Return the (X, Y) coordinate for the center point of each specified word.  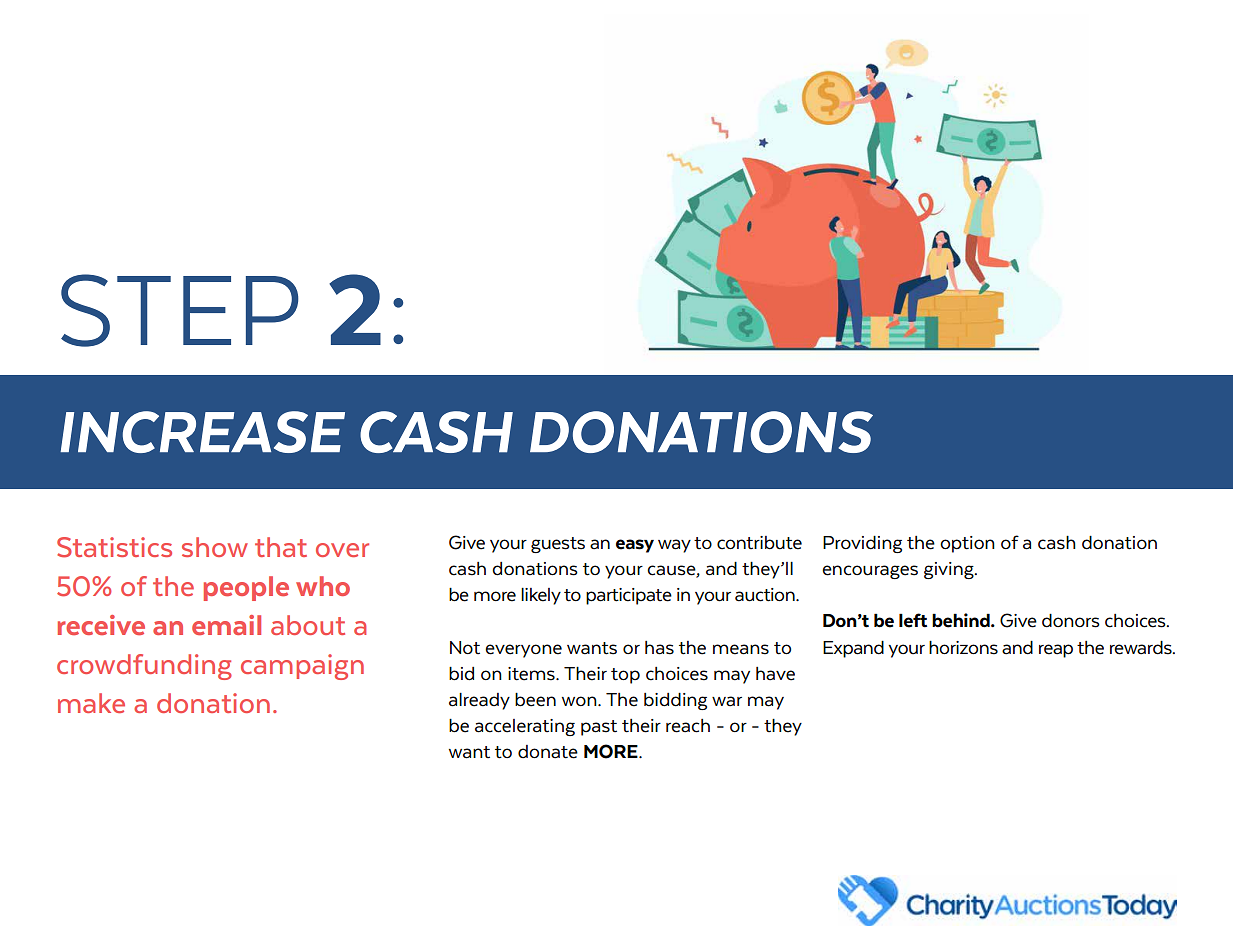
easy (635, 546)
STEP (180, 310)
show (215, 547)
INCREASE (202, 432)
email (226, 625)
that (281, 547)
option (967, 544)
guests (558, 545)
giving (950, 570)
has (659, 648)
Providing (862, 544)
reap (1056, 651)
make (91, 703)
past (599, 728)
